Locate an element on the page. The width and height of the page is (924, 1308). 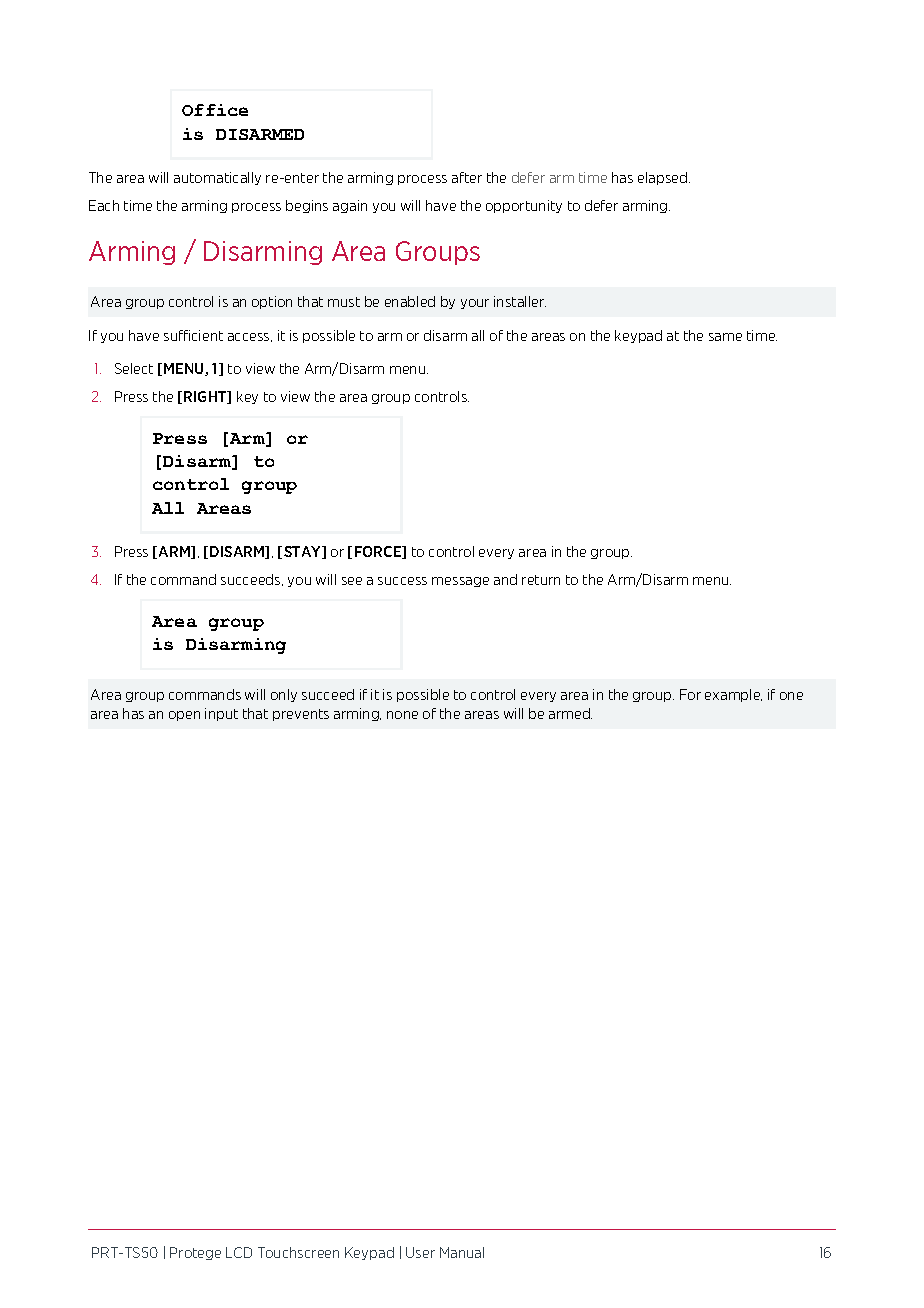
User is located at coordinates (420, 1252).
